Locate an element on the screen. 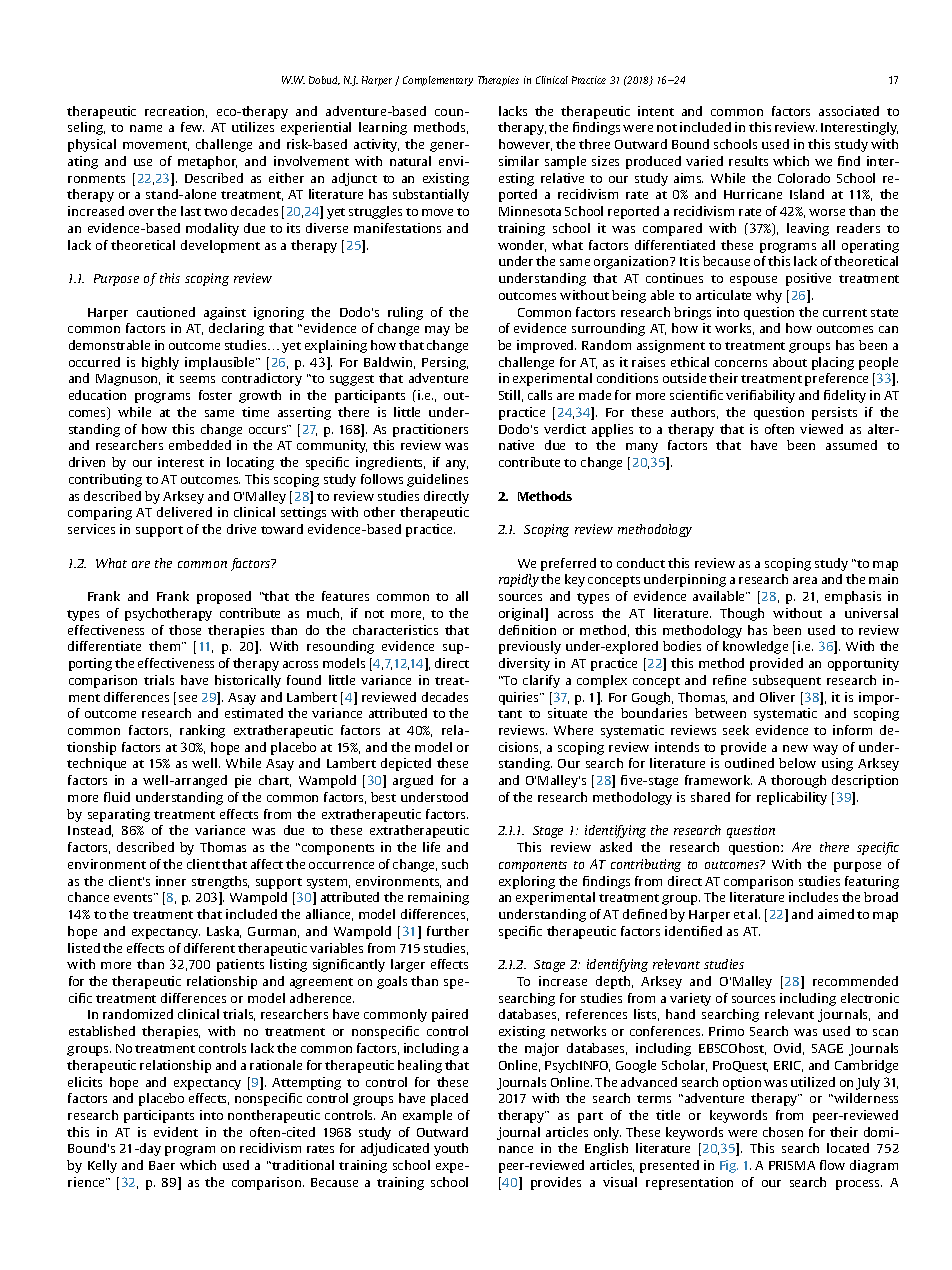 This screenshot has width=952, height=1270. youth is located at coordinates (451, 1149).
